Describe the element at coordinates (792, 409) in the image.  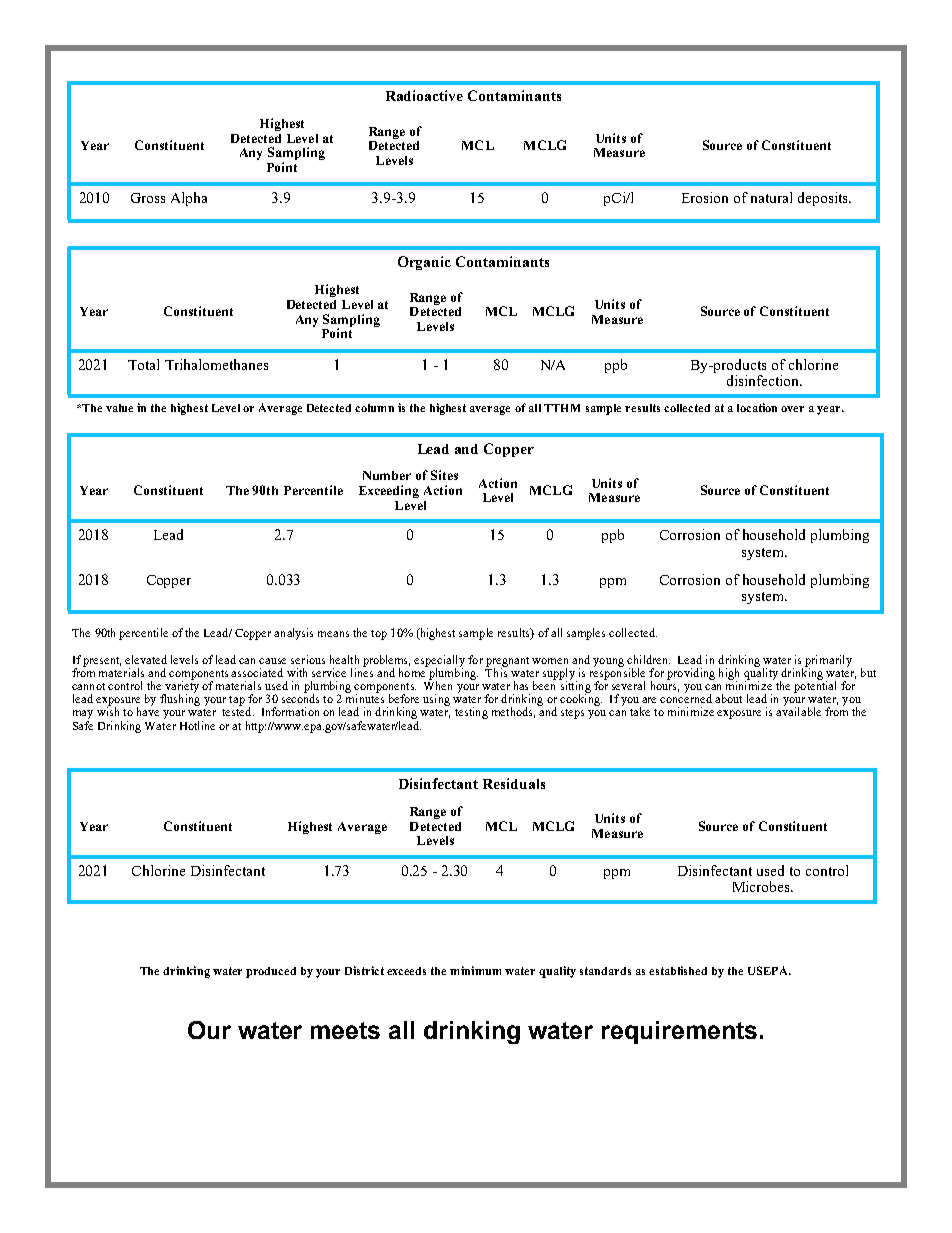
I see `over` at that location.
